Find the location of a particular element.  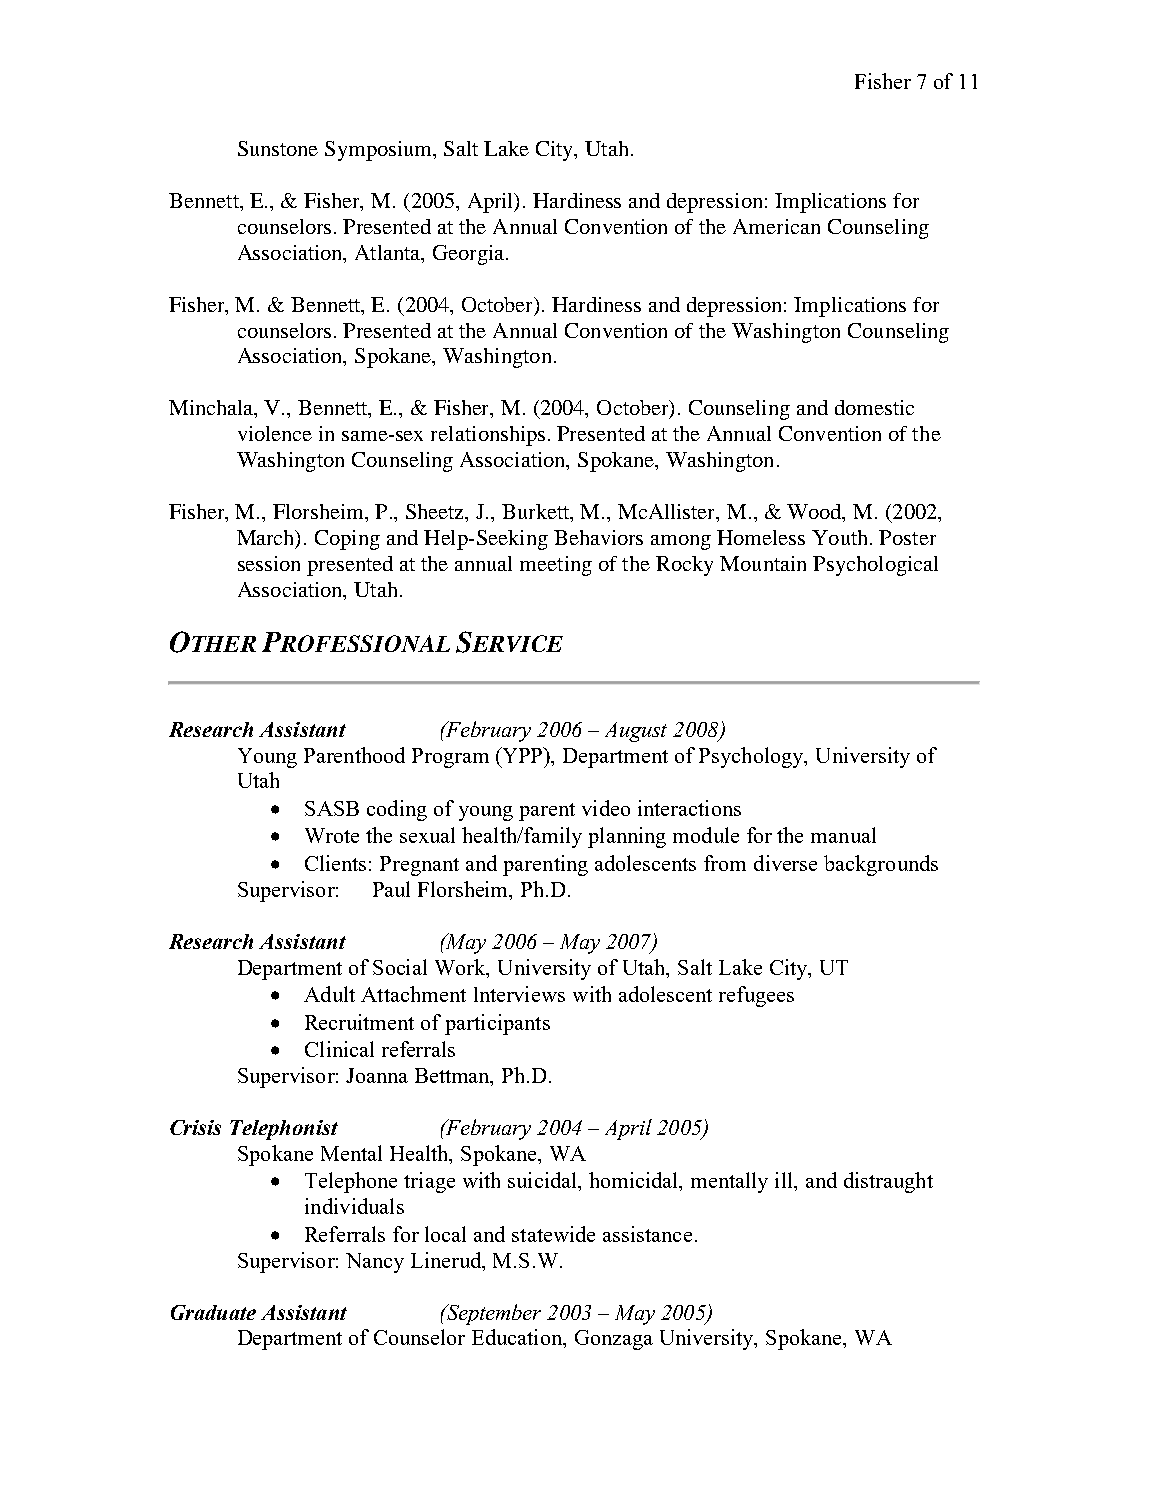

Education is located at coordinates (518, 1338).
